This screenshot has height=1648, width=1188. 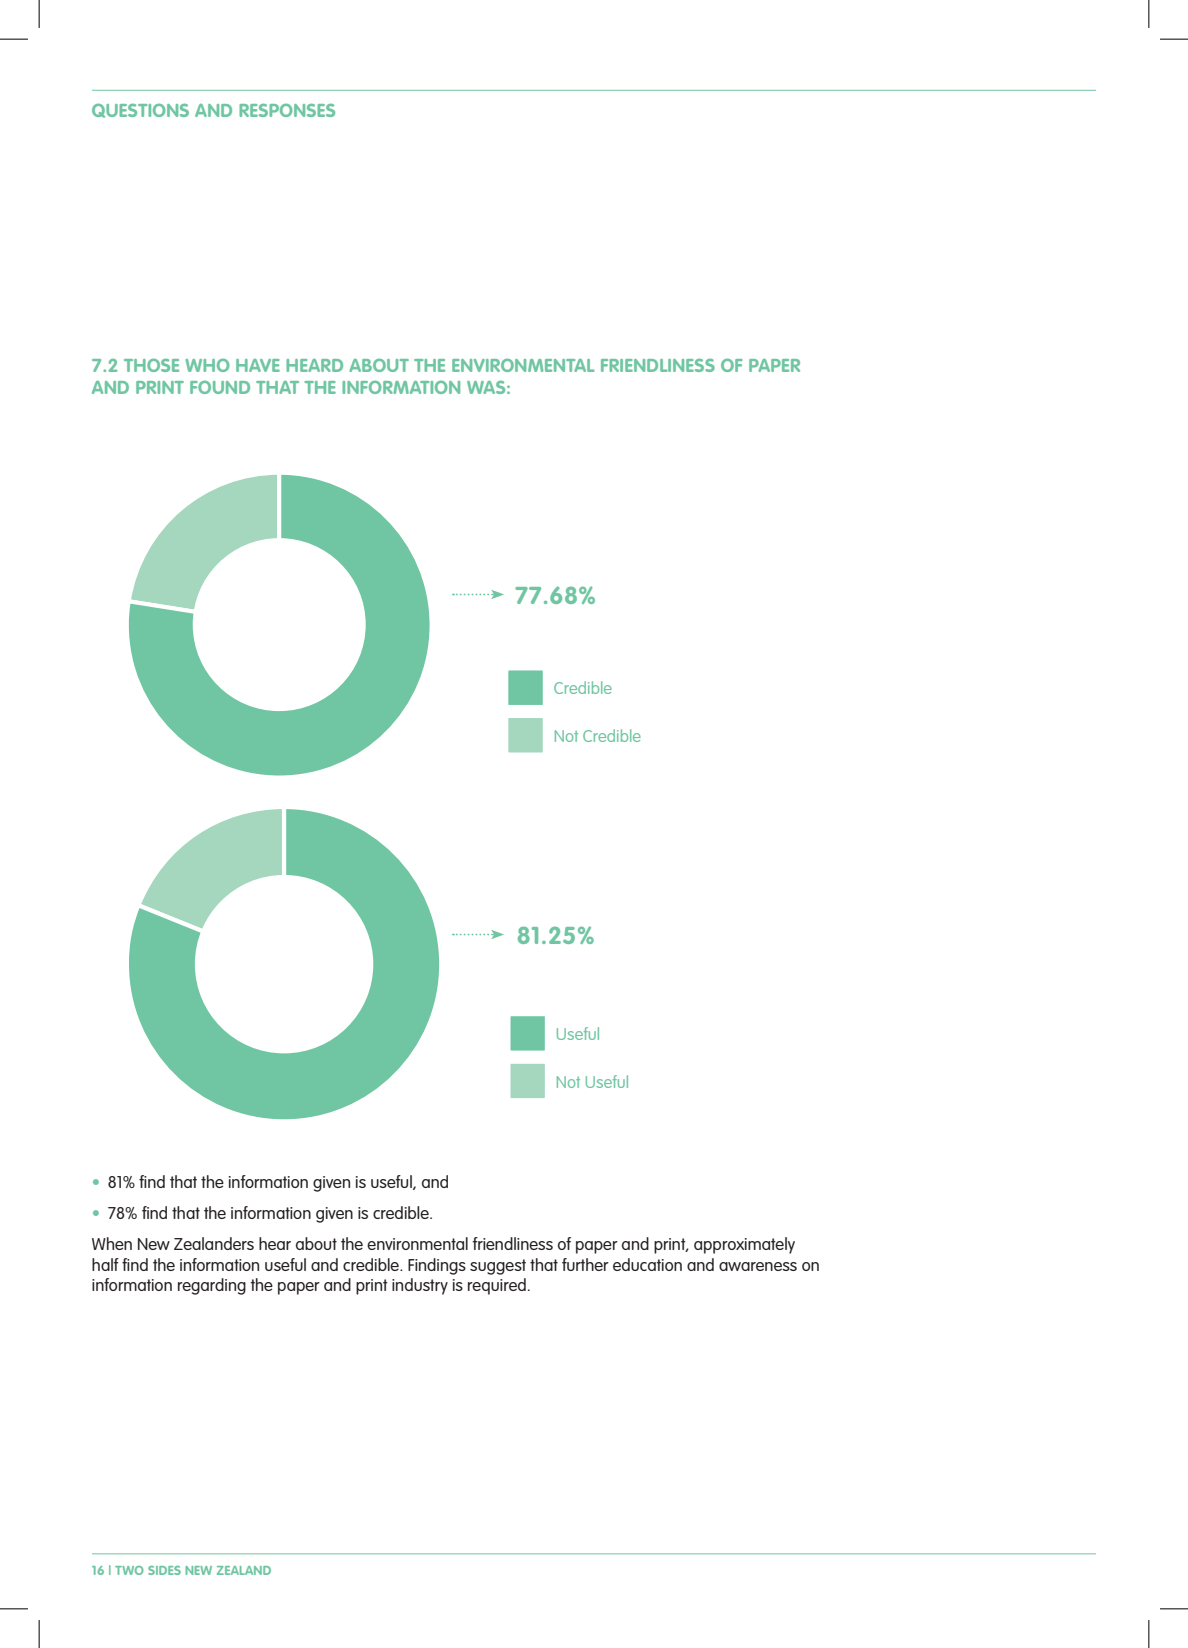 What do you see at coordinates (287, 110) in the screenshot?
I see `RESPONSES` at bounding box center [287, 110].
